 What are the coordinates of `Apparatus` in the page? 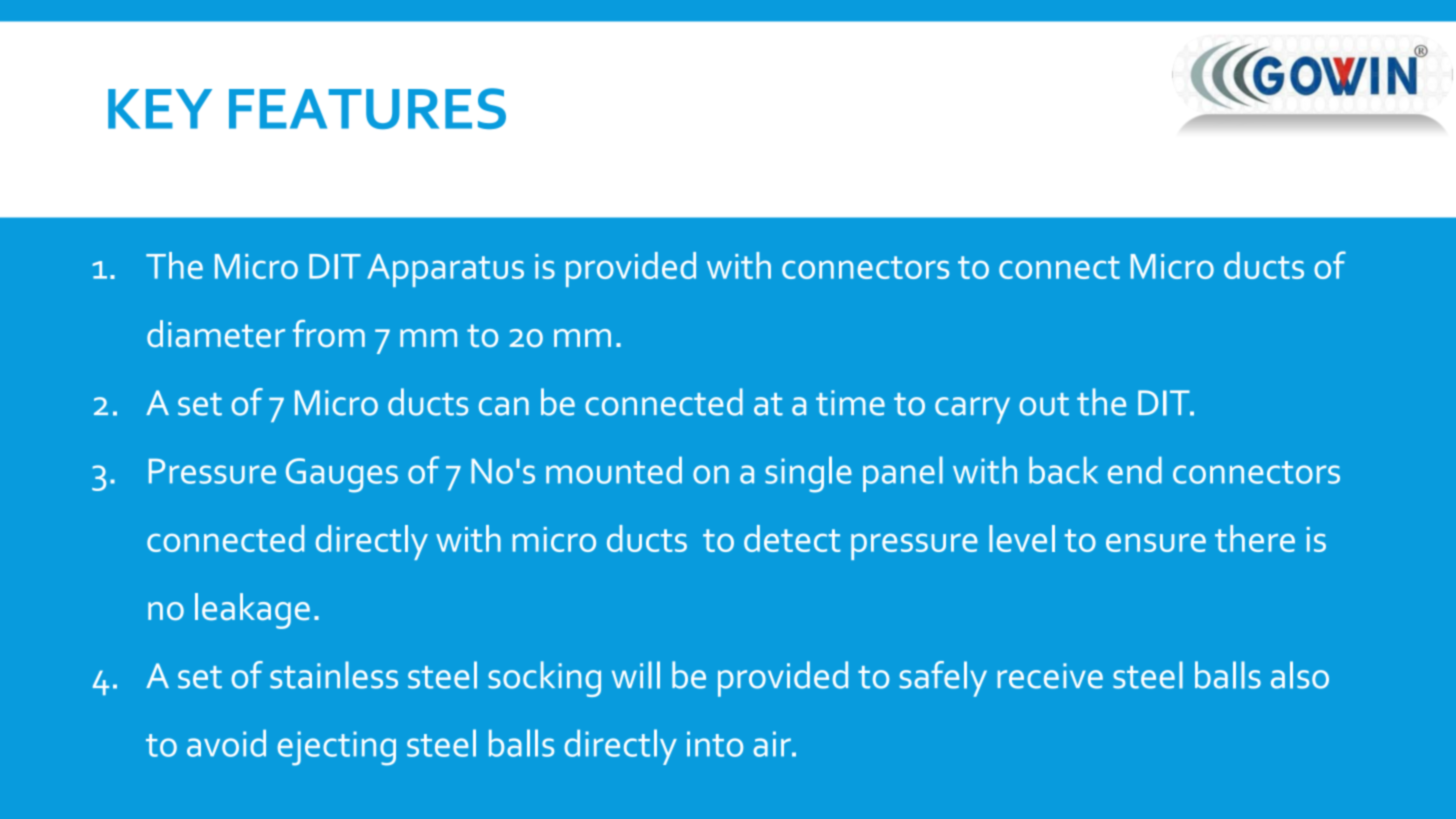 It's located at (445, 270).
